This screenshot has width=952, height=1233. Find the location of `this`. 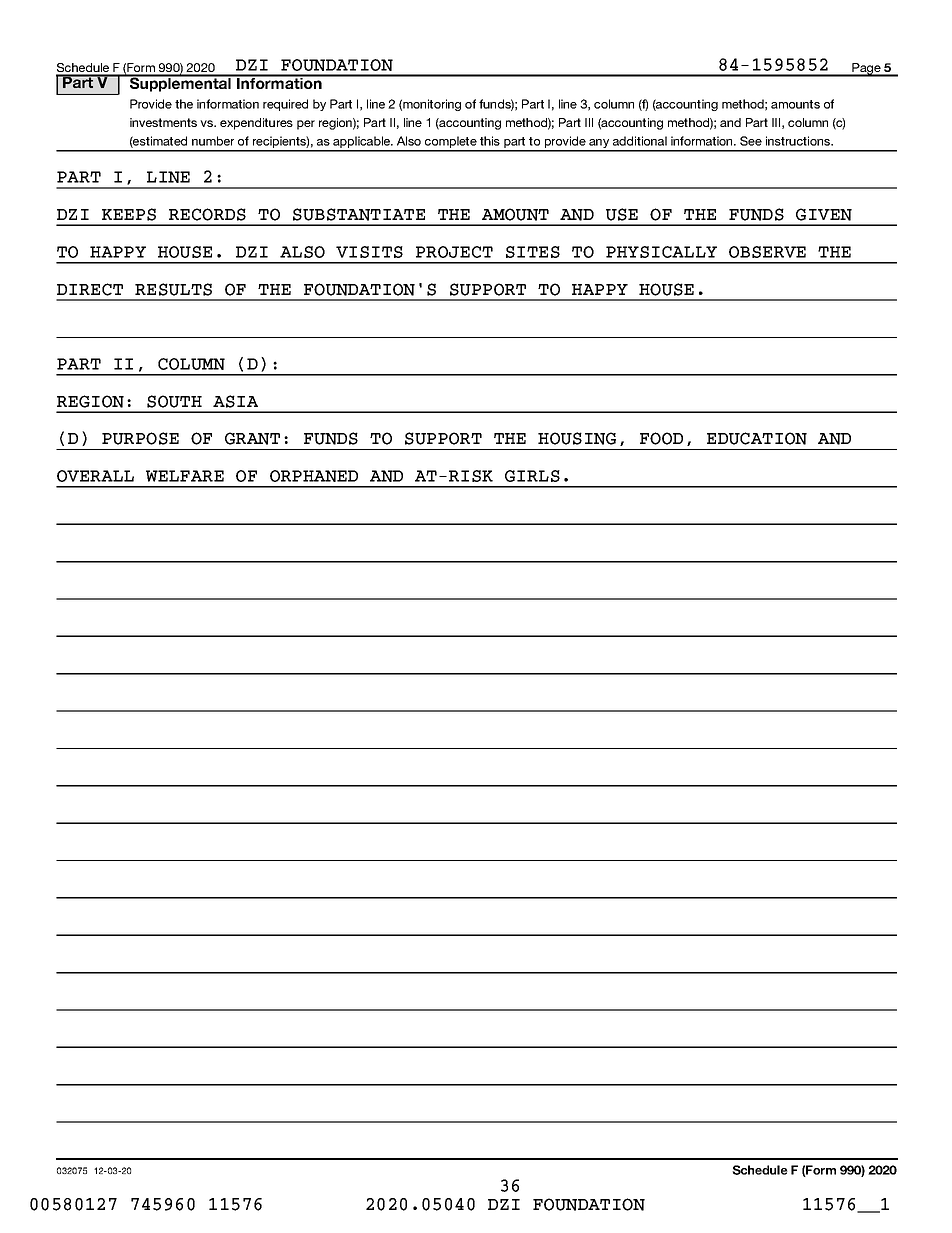

this is located at coordinates (490, 141).
